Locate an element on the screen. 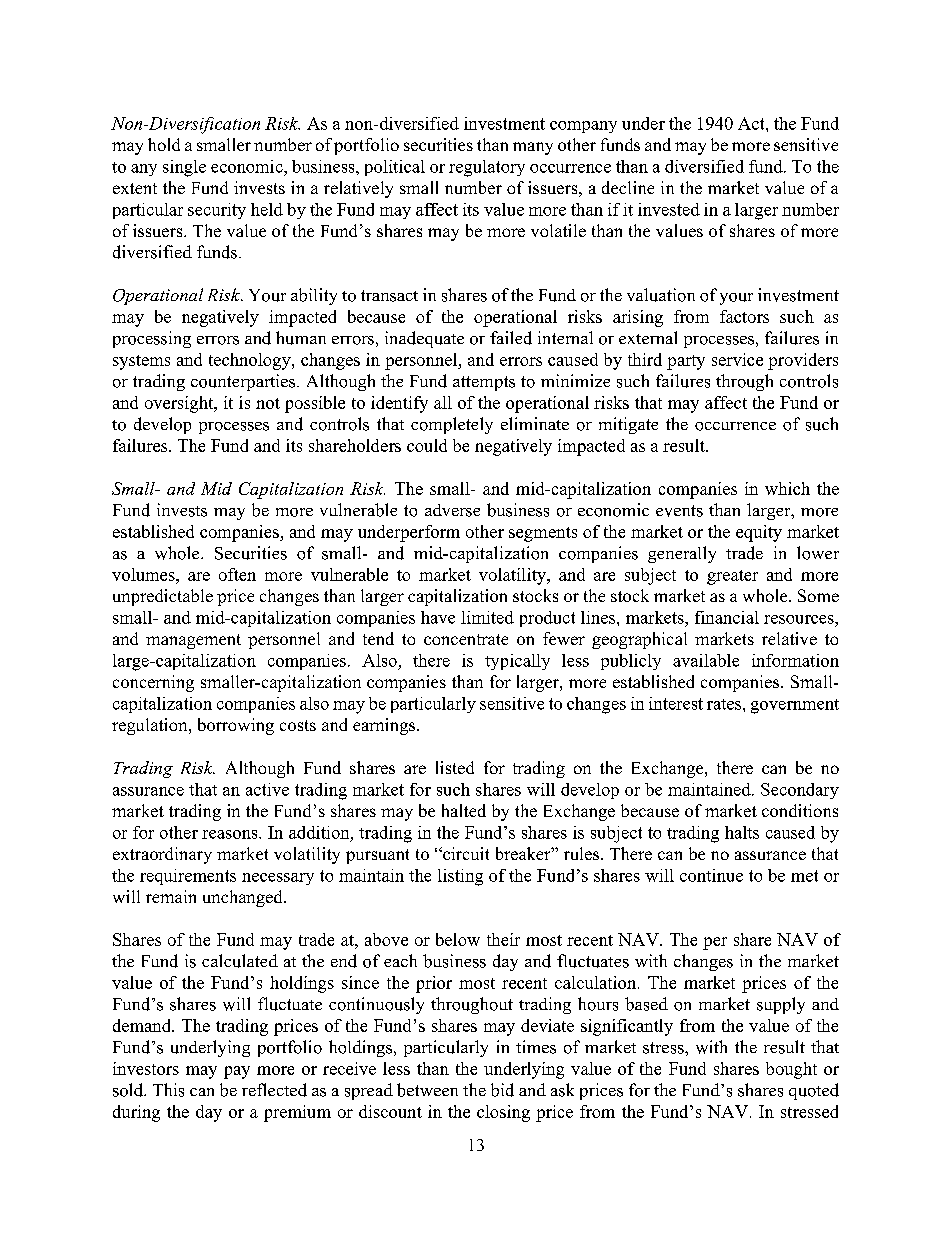 Image resolution: width=952 pixels, height=1233 pixels. Secondary is located at coordinates (800, 791).
